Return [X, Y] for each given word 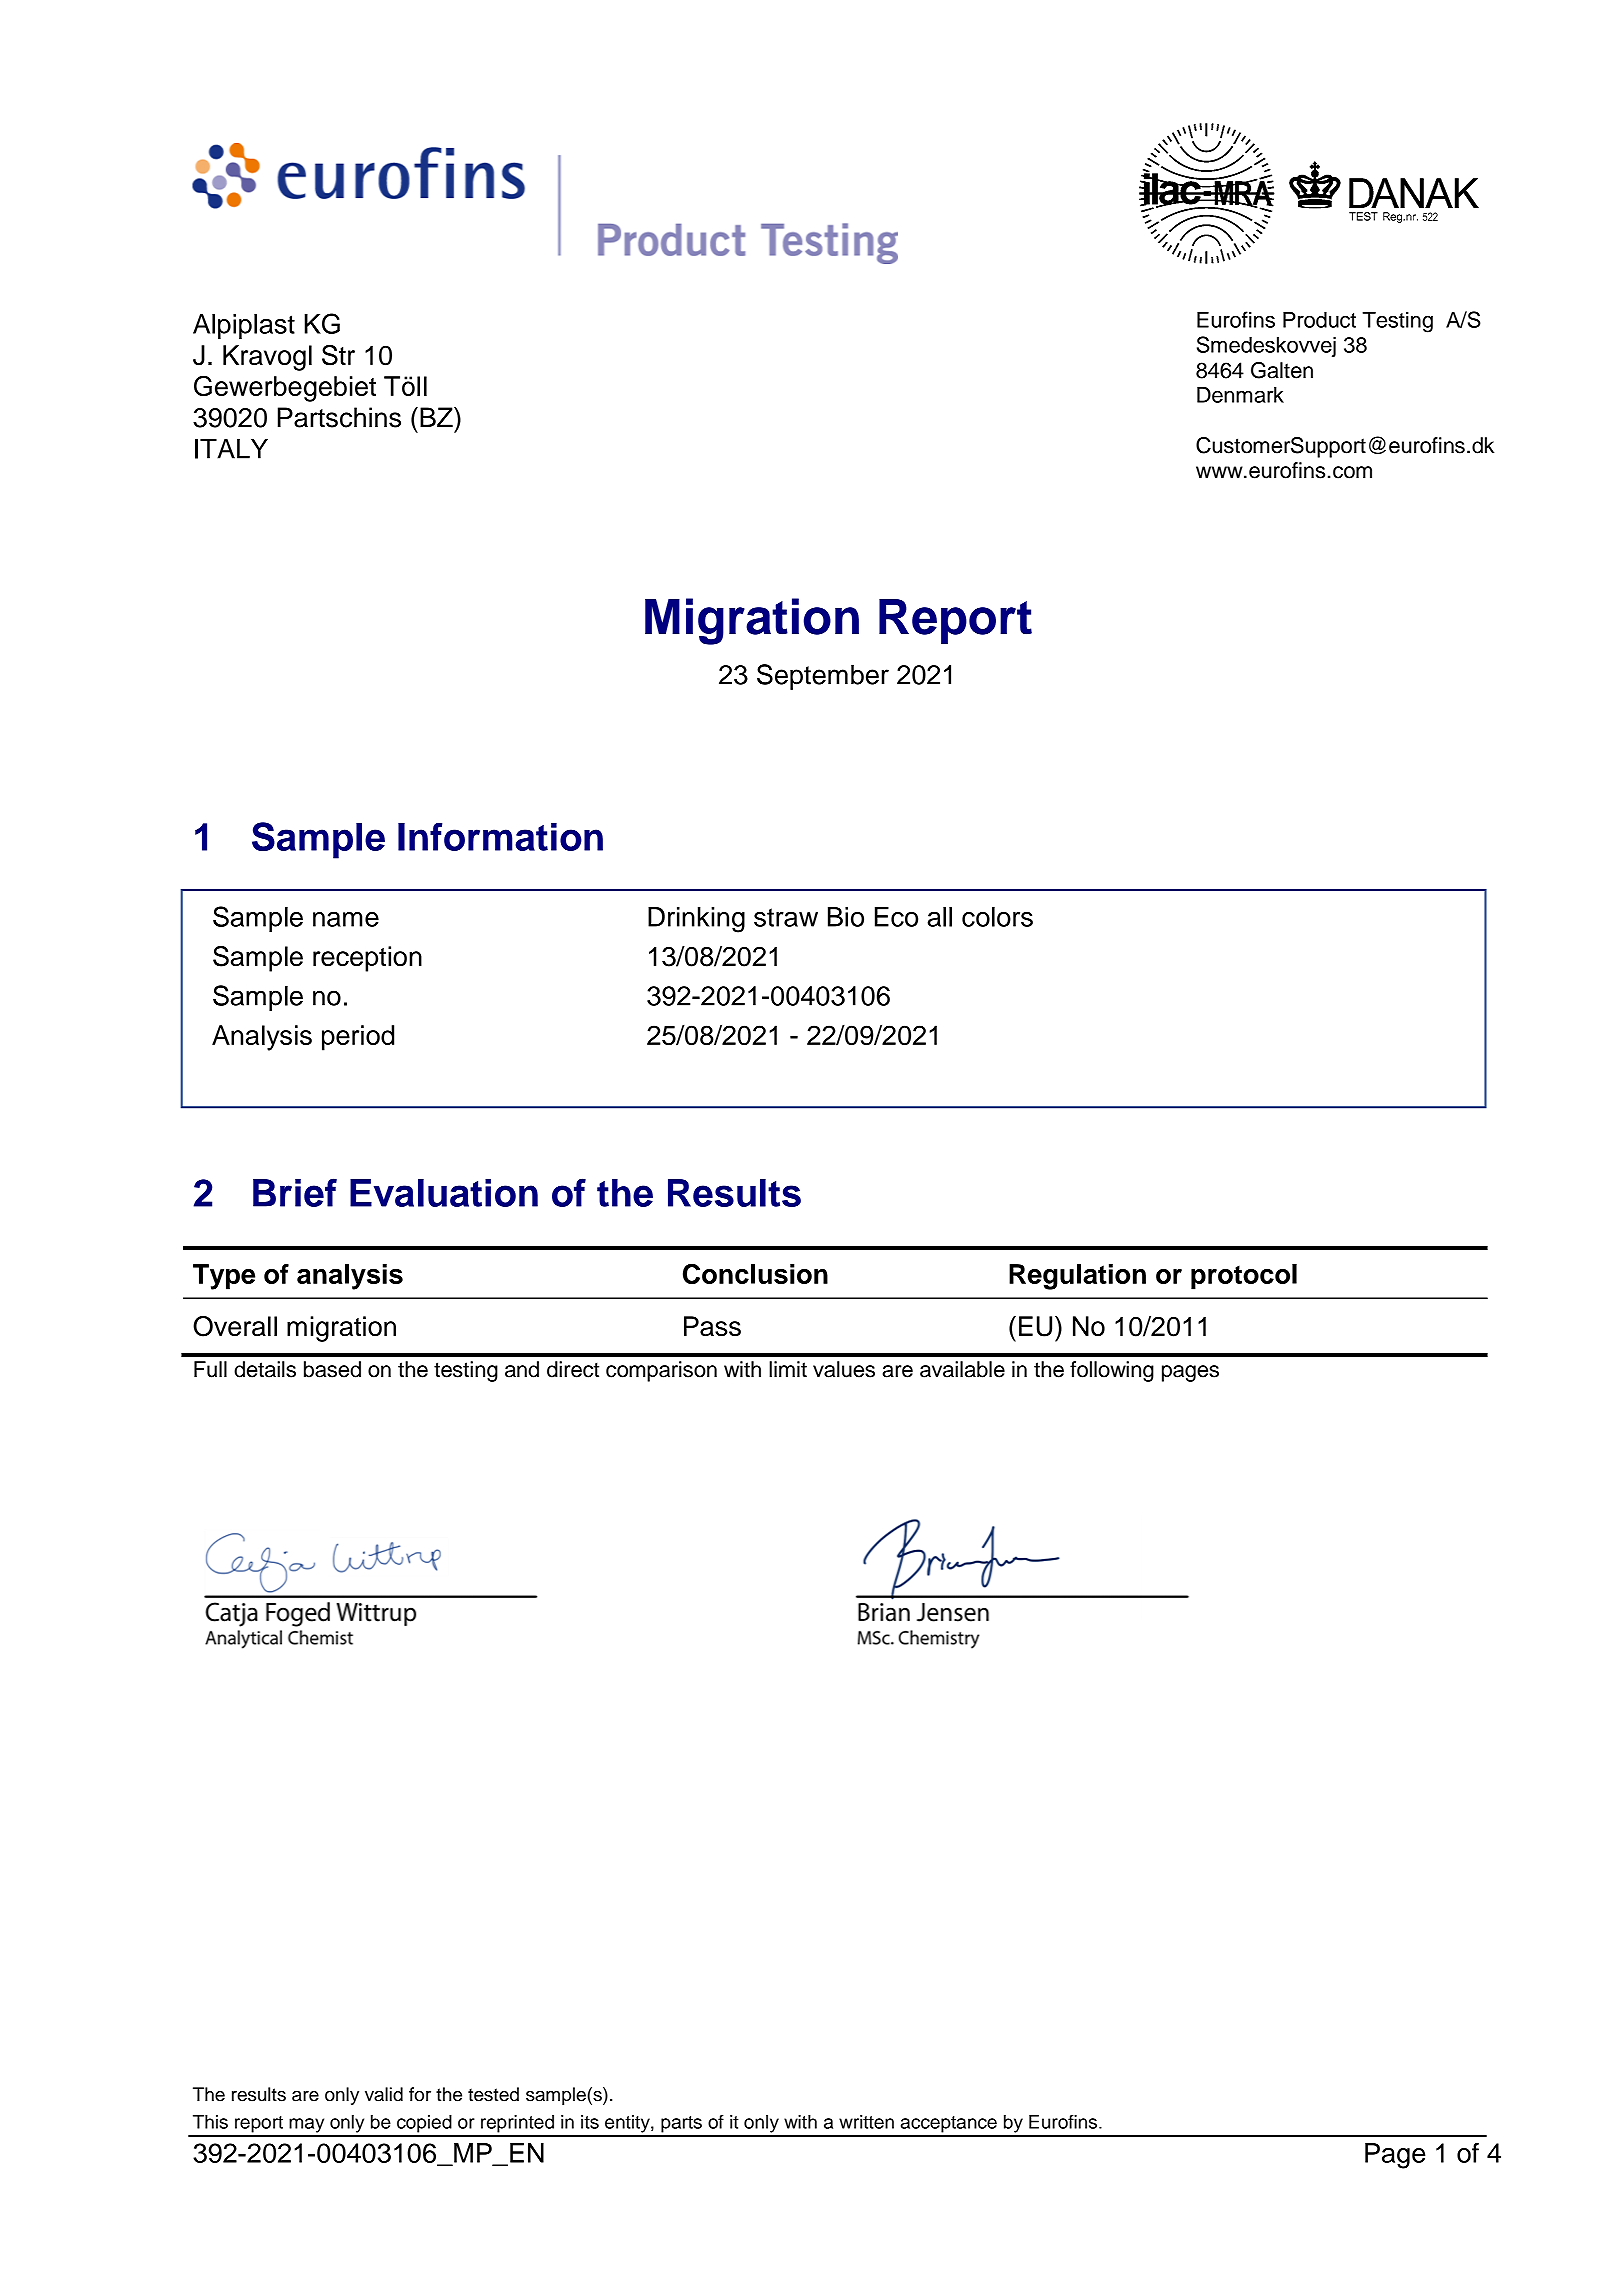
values [844, 1369]
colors [997, 917]
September [823, 677]
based [332, 1369]
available [962, 1369]
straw [786, 917]
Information [500, 836]
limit [788, 1369]
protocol [1244, 1277]
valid [384, 2094]
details [265, 1369]
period [358, 1038]
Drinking [696, 920]
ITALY [231, 449]
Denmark [1240, 394]
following [1112, 1371]
